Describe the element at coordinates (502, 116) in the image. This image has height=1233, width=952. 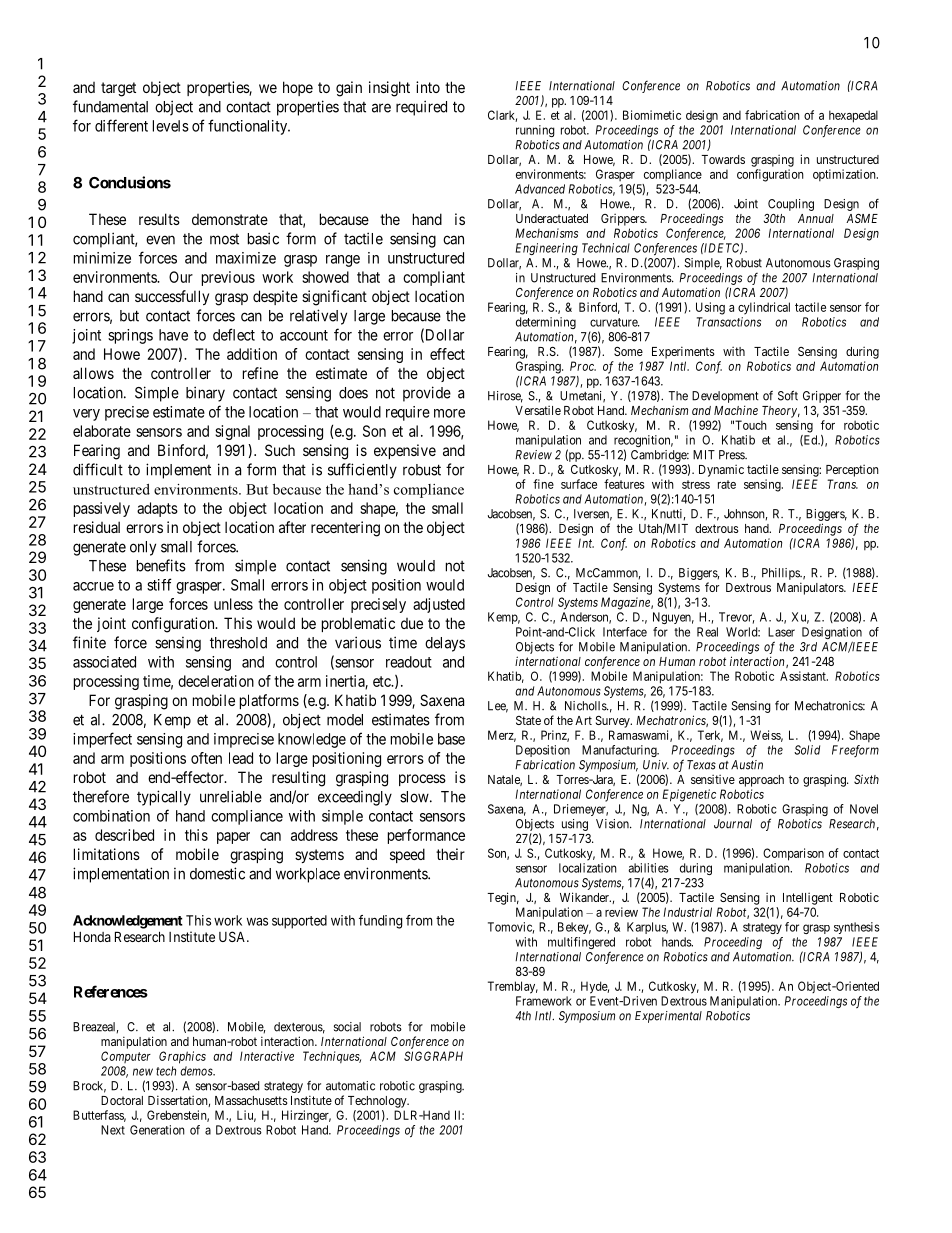
I see `Clark` at that location.
